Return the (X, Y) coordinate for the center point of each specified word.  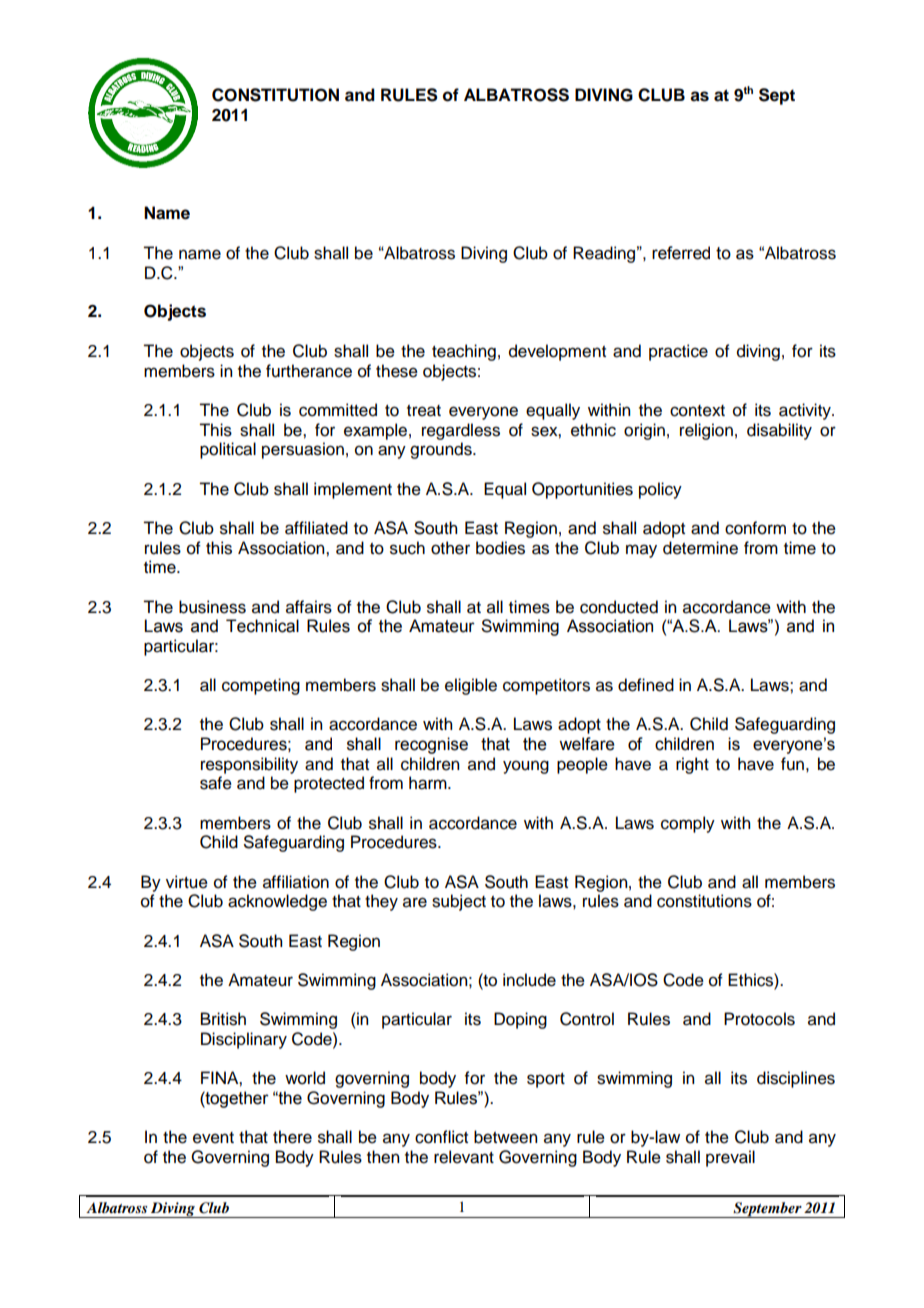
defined (646, 685)
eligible (471, 686)
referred (681, 253)
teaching (464, 352)
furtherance (309, 371)
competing (261, 686)
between (505, 1137)
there (292, 1137)
